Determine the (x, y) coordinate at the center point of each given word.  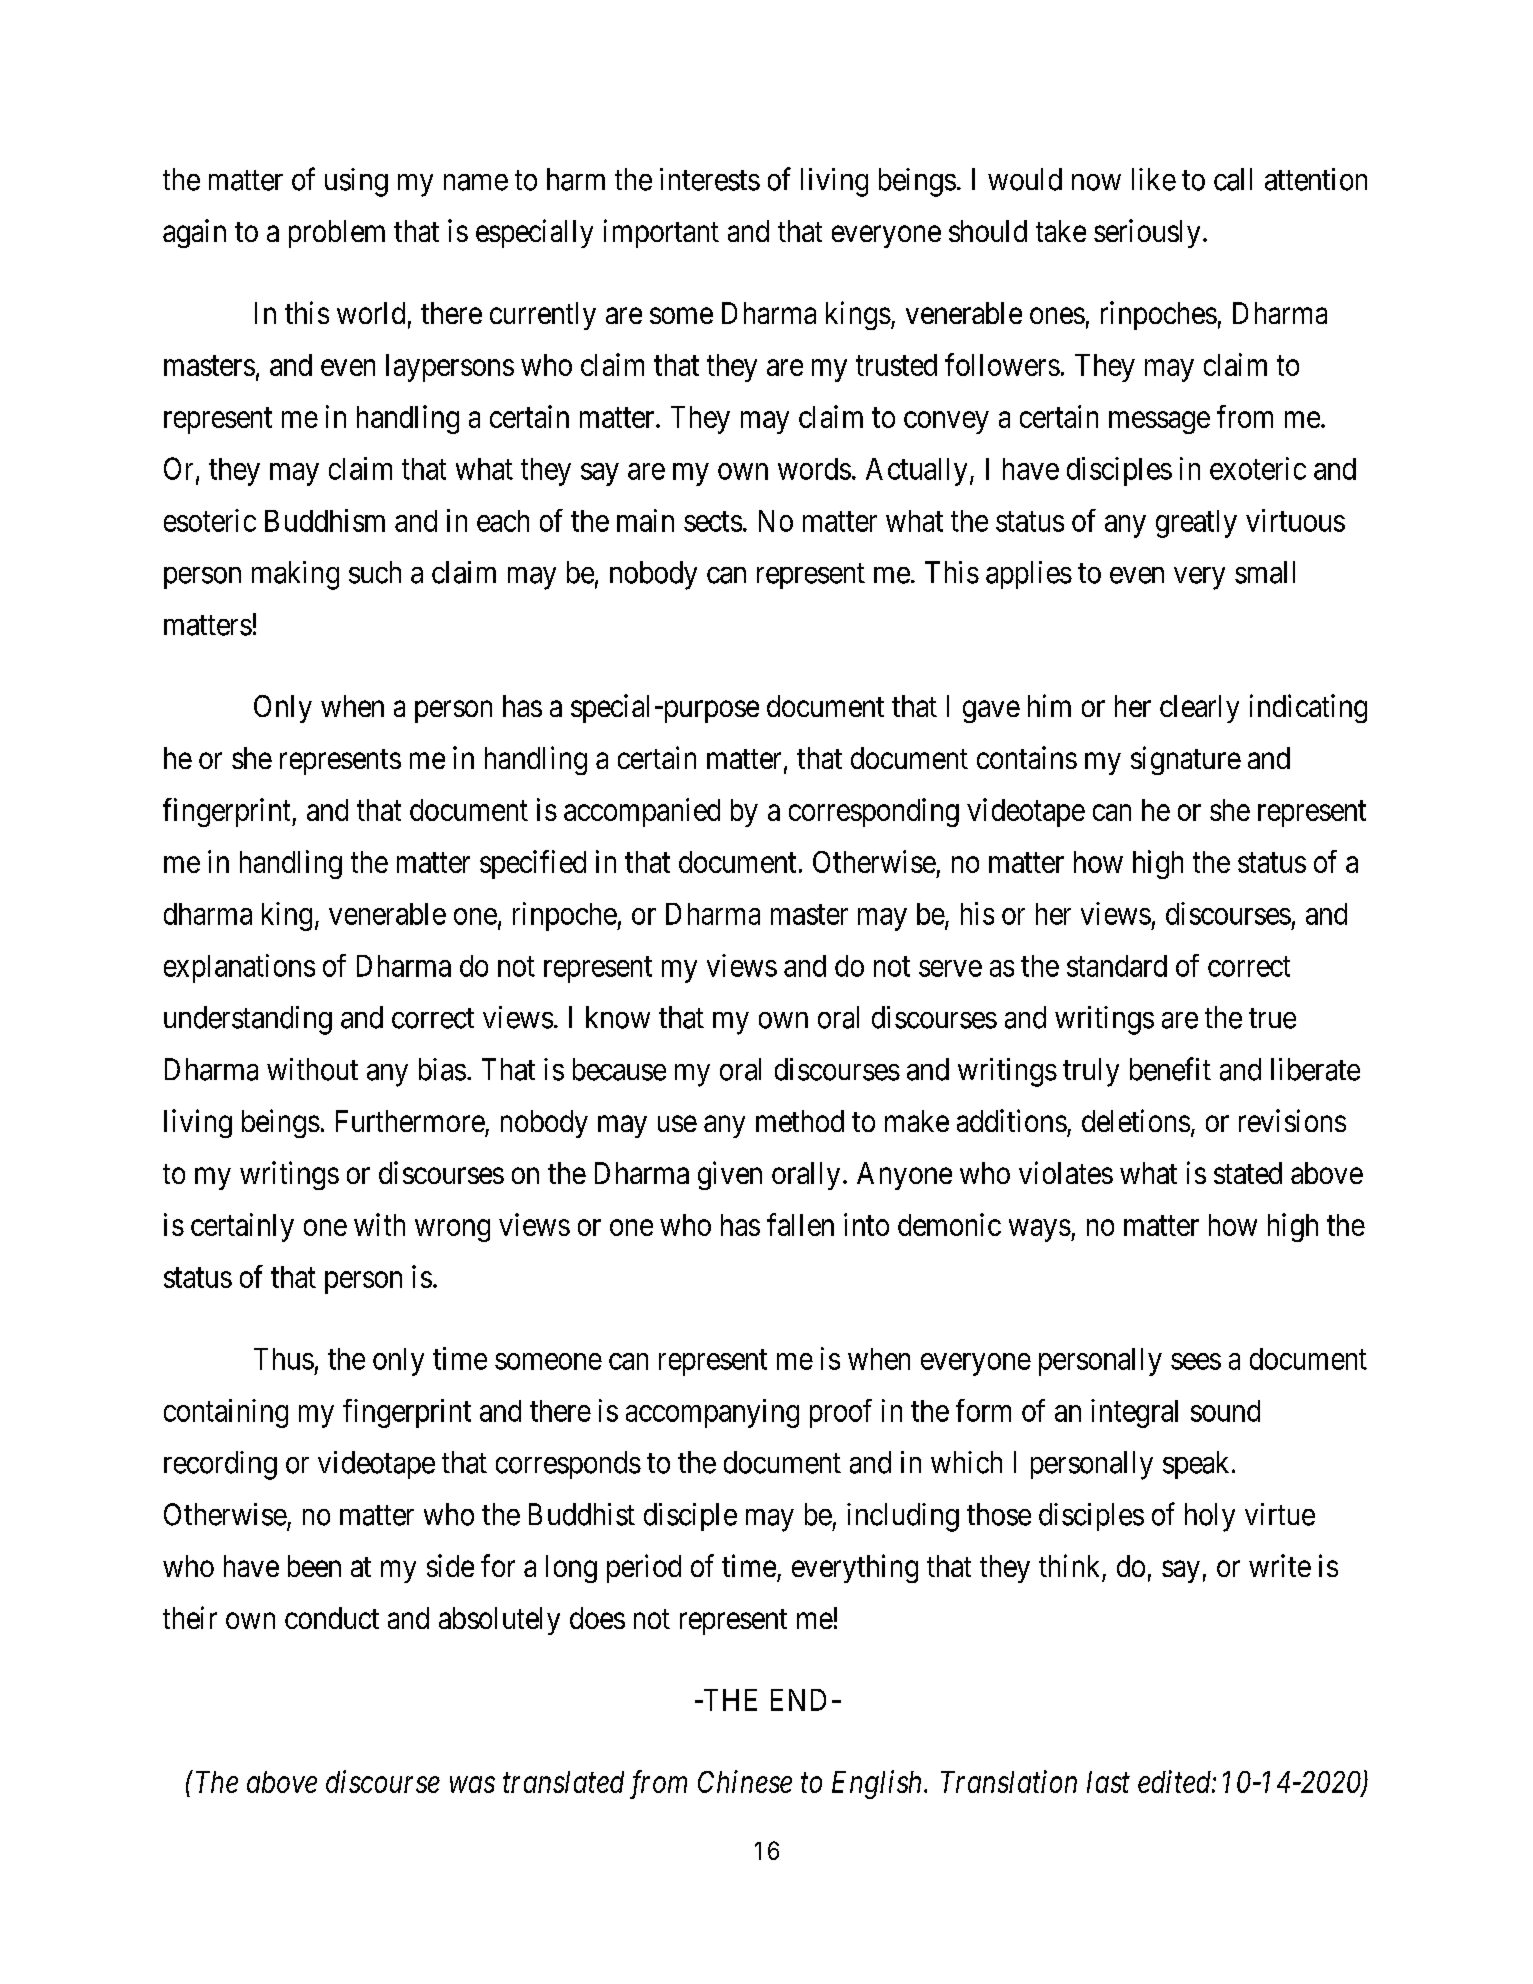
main (645, 520)
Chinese (745, 1781)
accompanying (712, 1413)
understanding (248, 1020)
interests (710, 179)
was (472, 1785)
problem (337, 234)
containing (226, 1413)
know (618, 1017)
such (375, 572)
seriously (1147, 233)
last (1108, 1782)
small (1265, 572)
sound (1225, 1411)
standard (1117, 966)
